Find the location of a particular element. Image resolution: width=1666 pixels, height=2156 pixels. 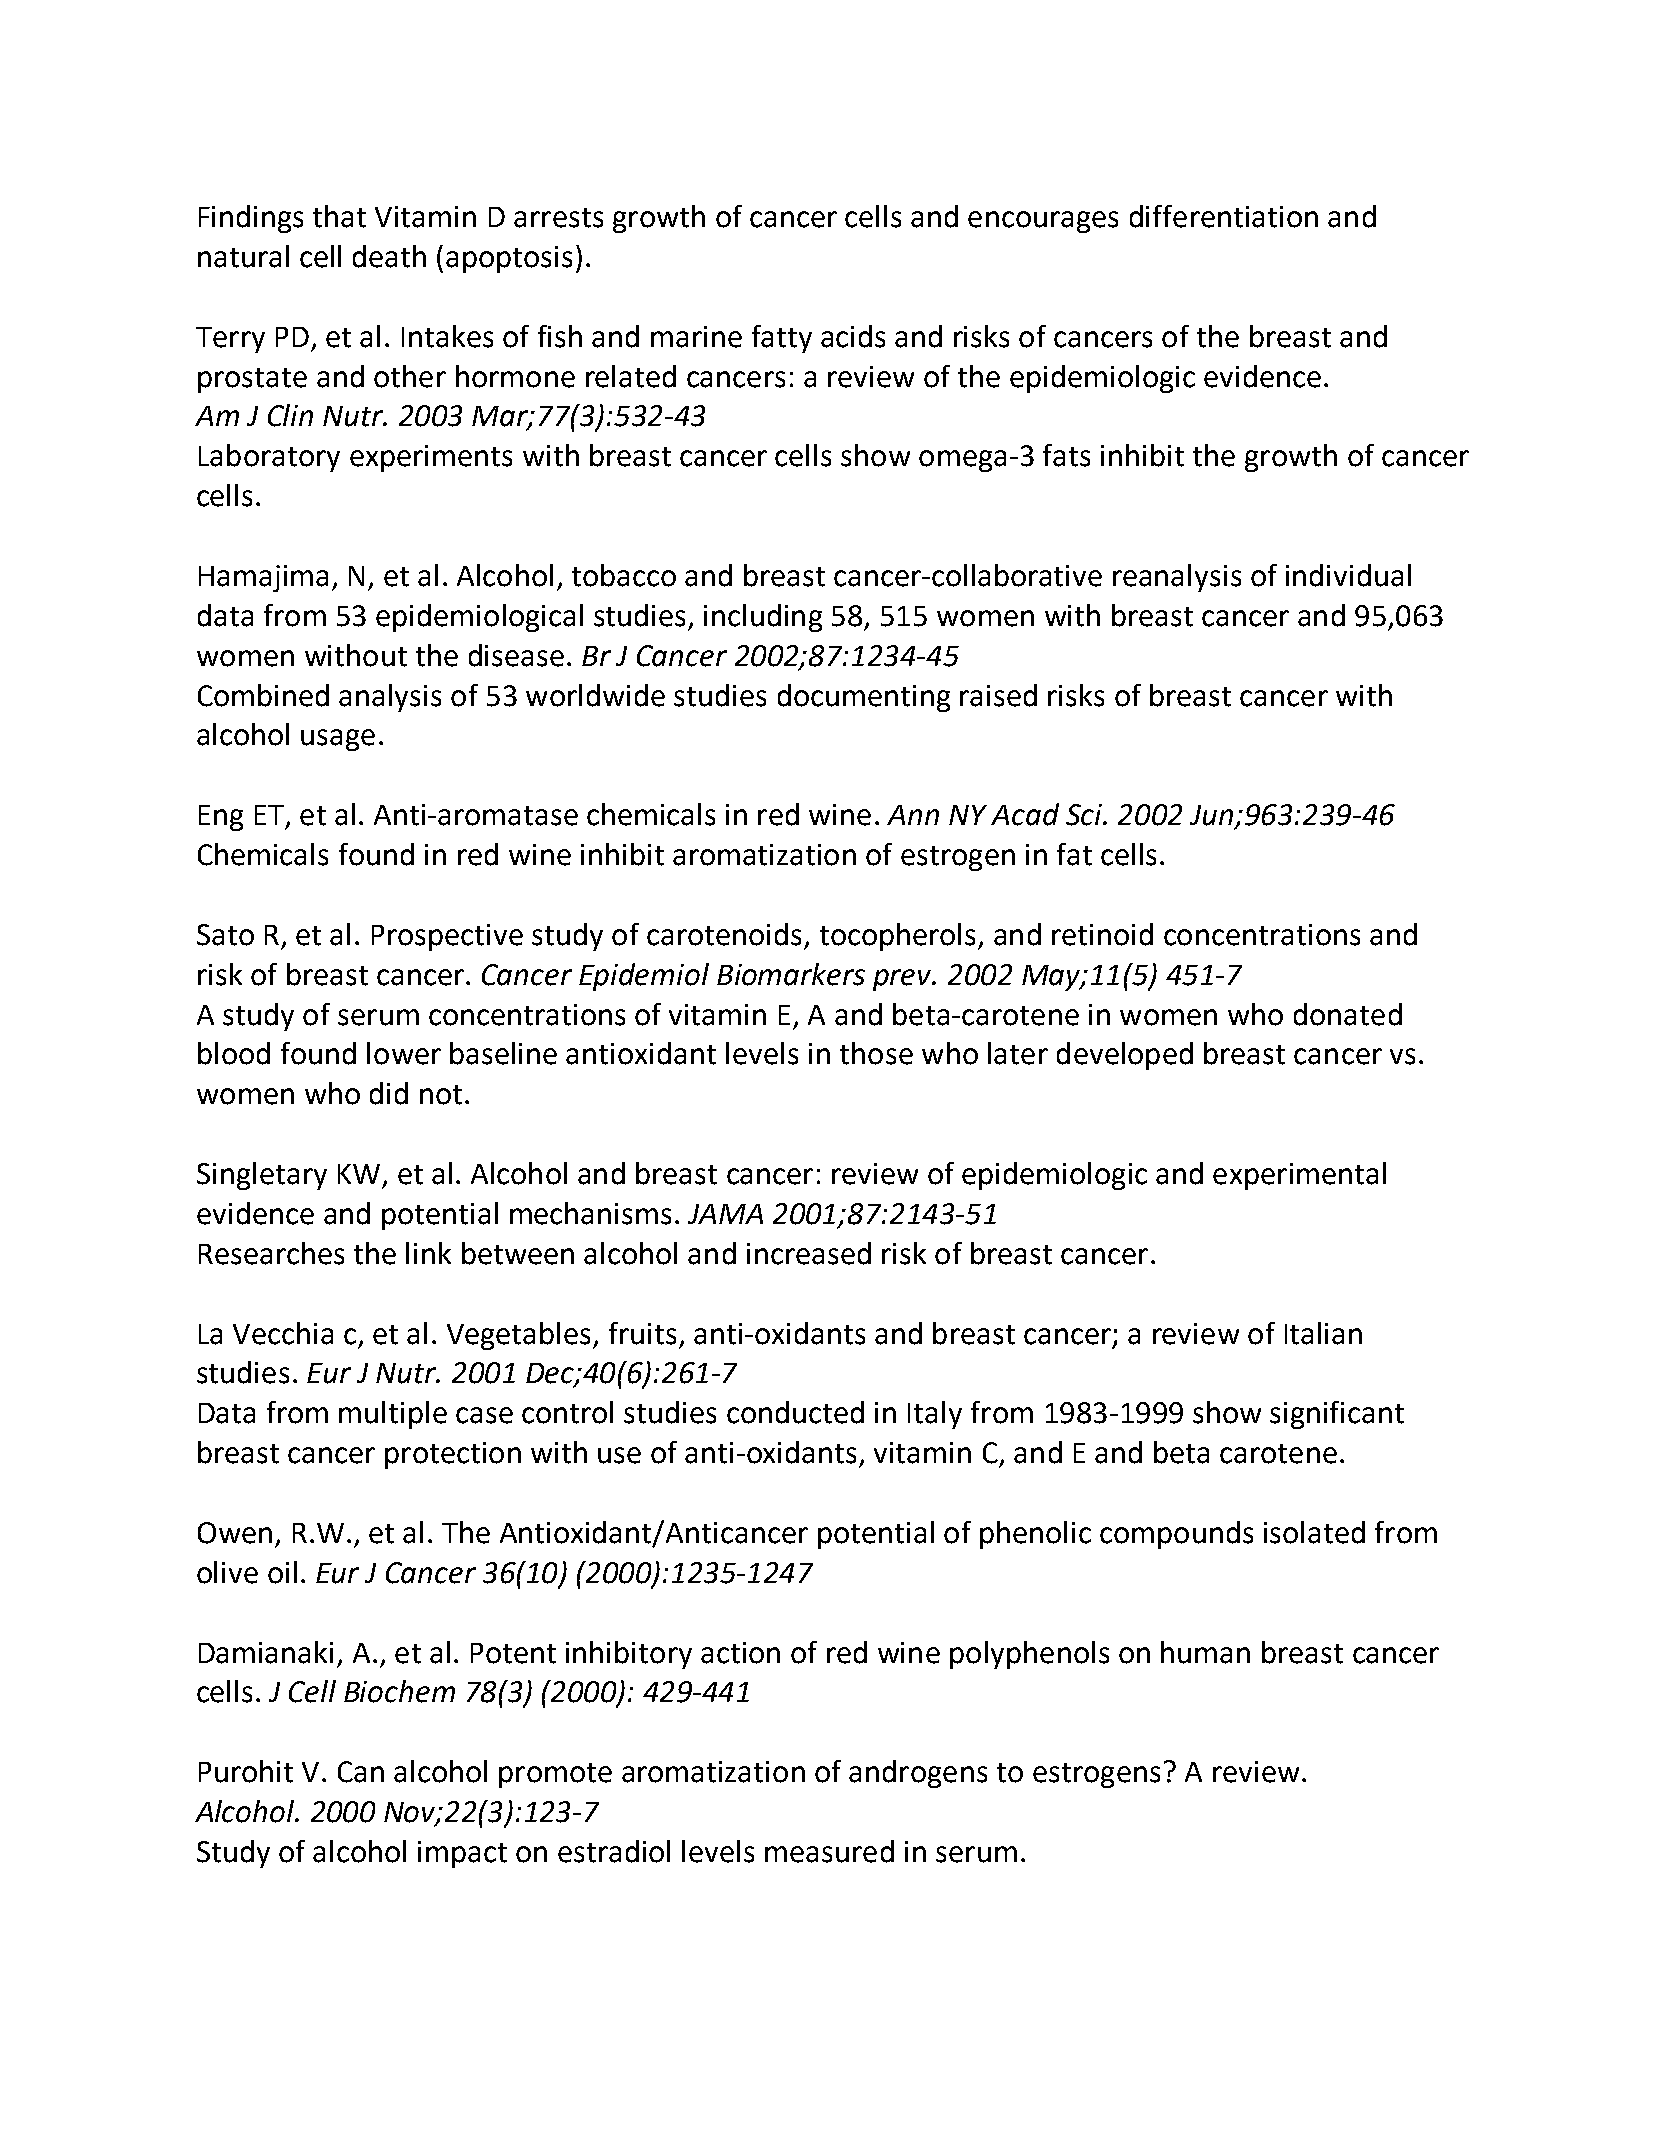

individual is located at coordinates (1348, 575).
